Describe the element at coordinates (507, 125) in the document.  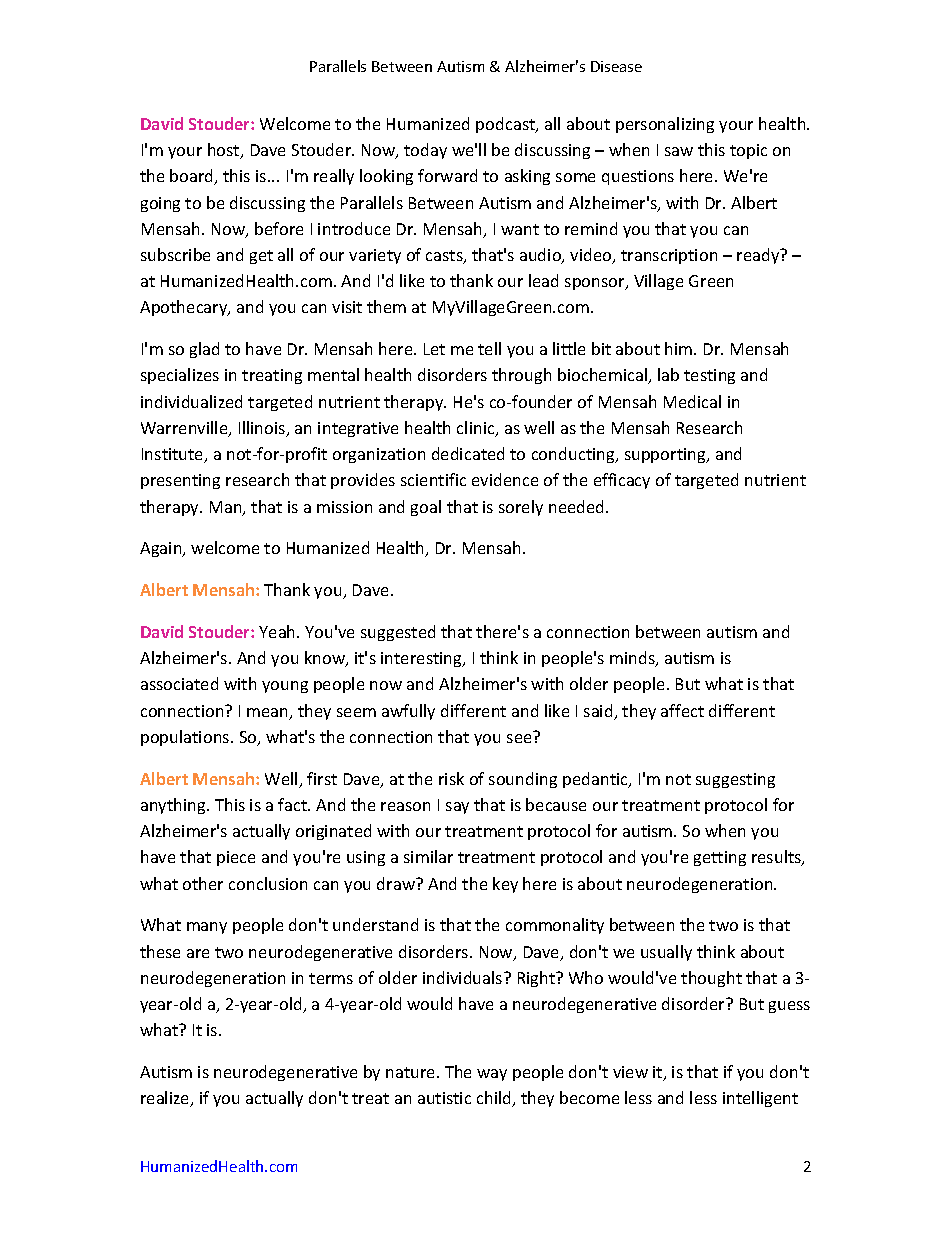
I see `podcast` at that location.
